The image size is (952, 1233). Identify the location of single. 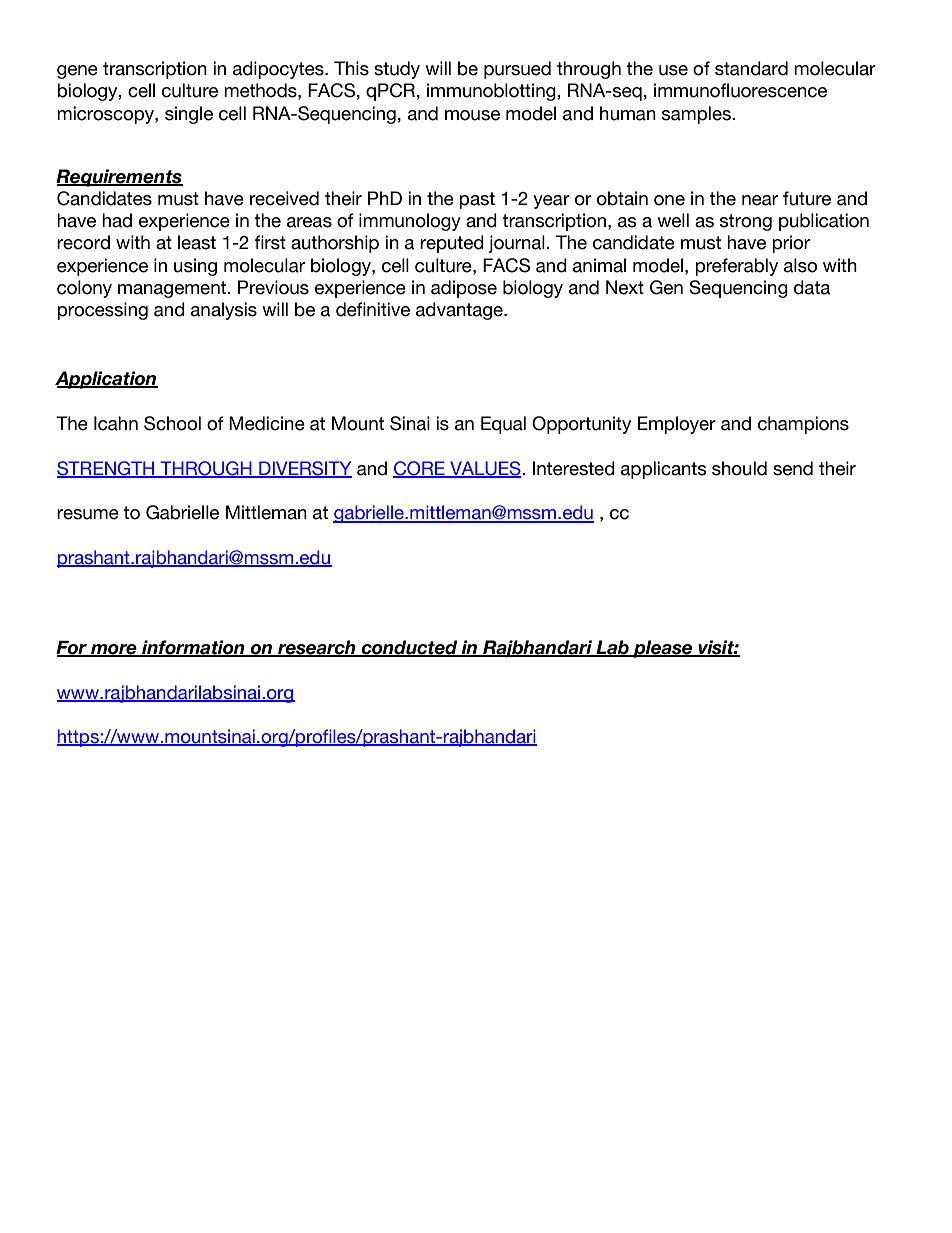
(189, 115).
